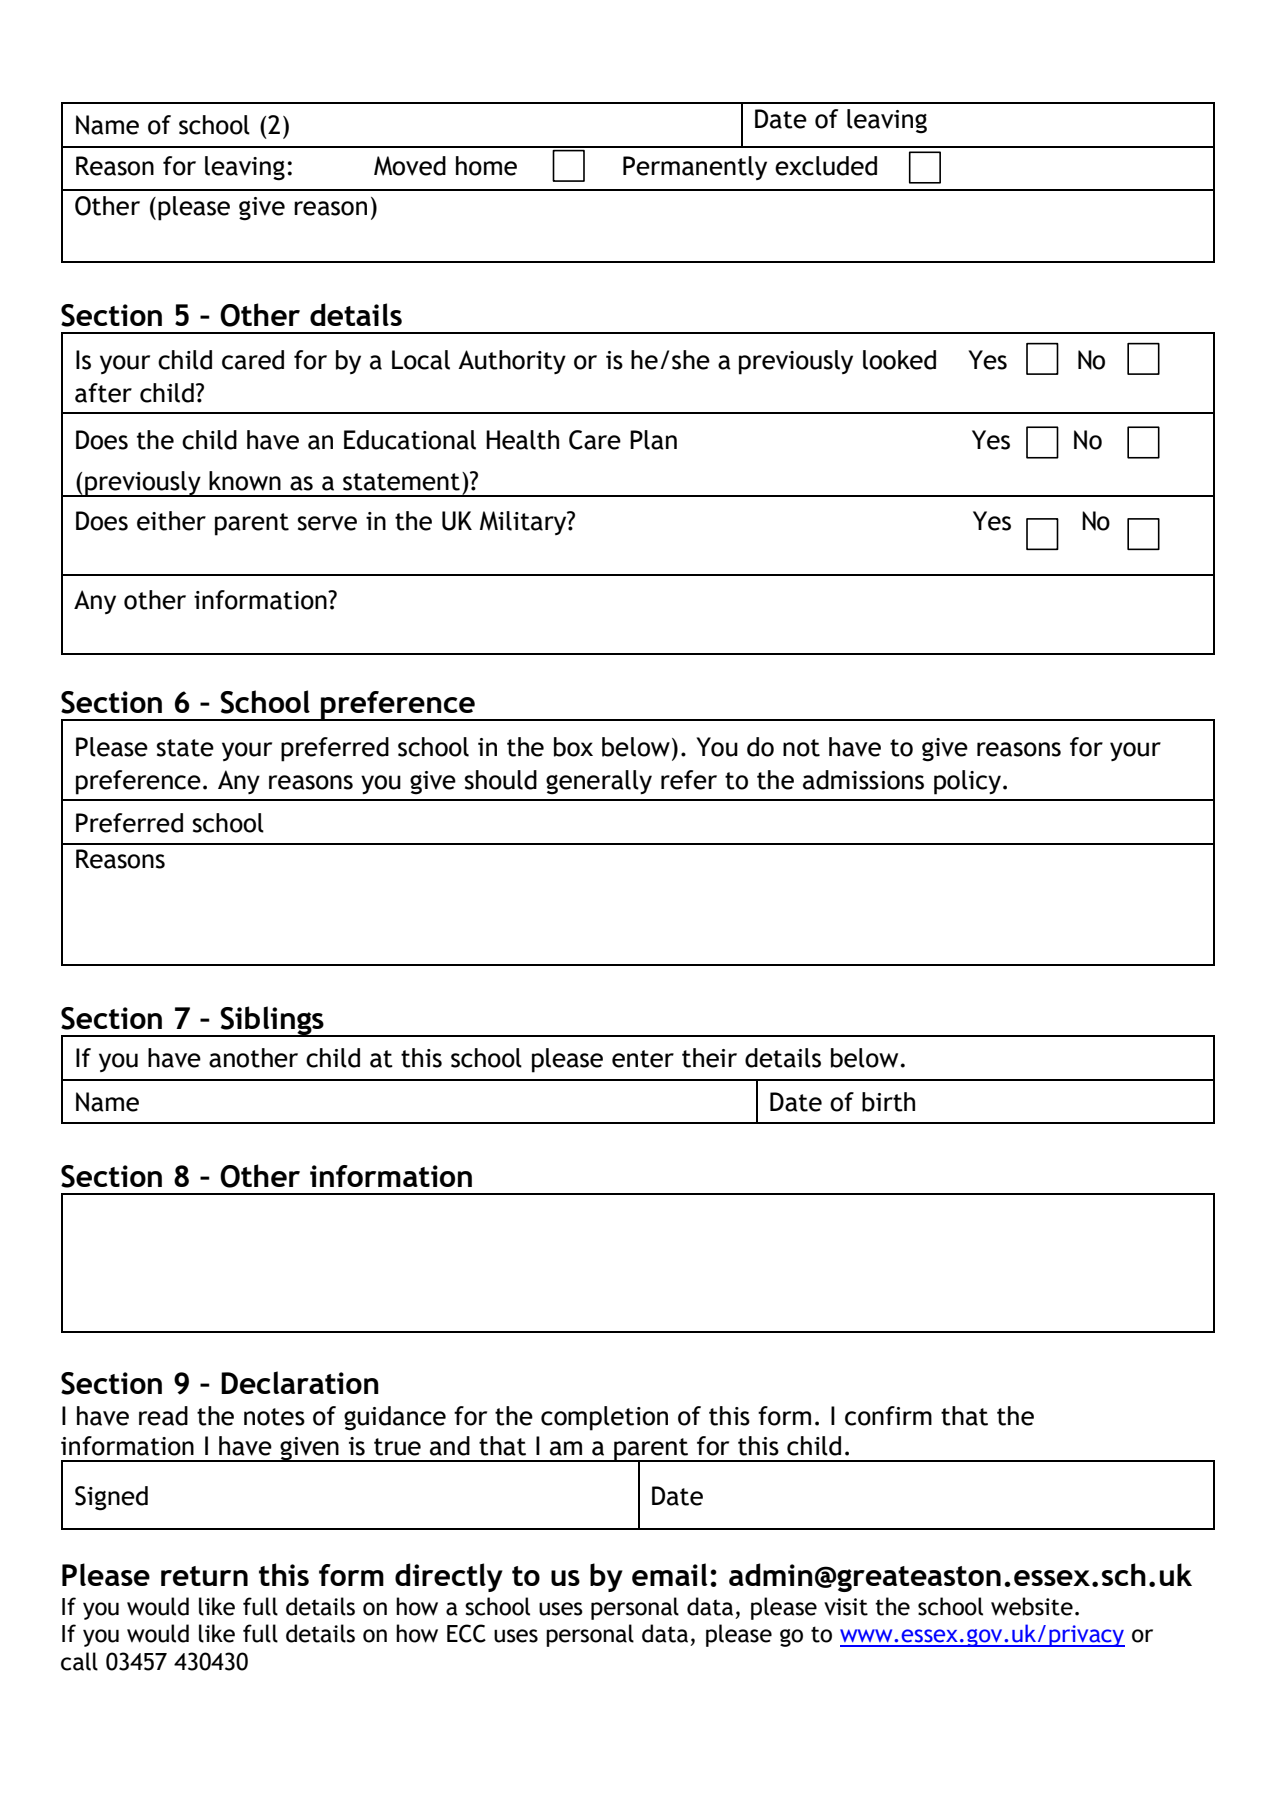 This screenshot has width=1274, height=1801. What do you see at coordinates (272, 1021) in the screenshot?
I see `Siblings` at bounding box center [272, 1021].
